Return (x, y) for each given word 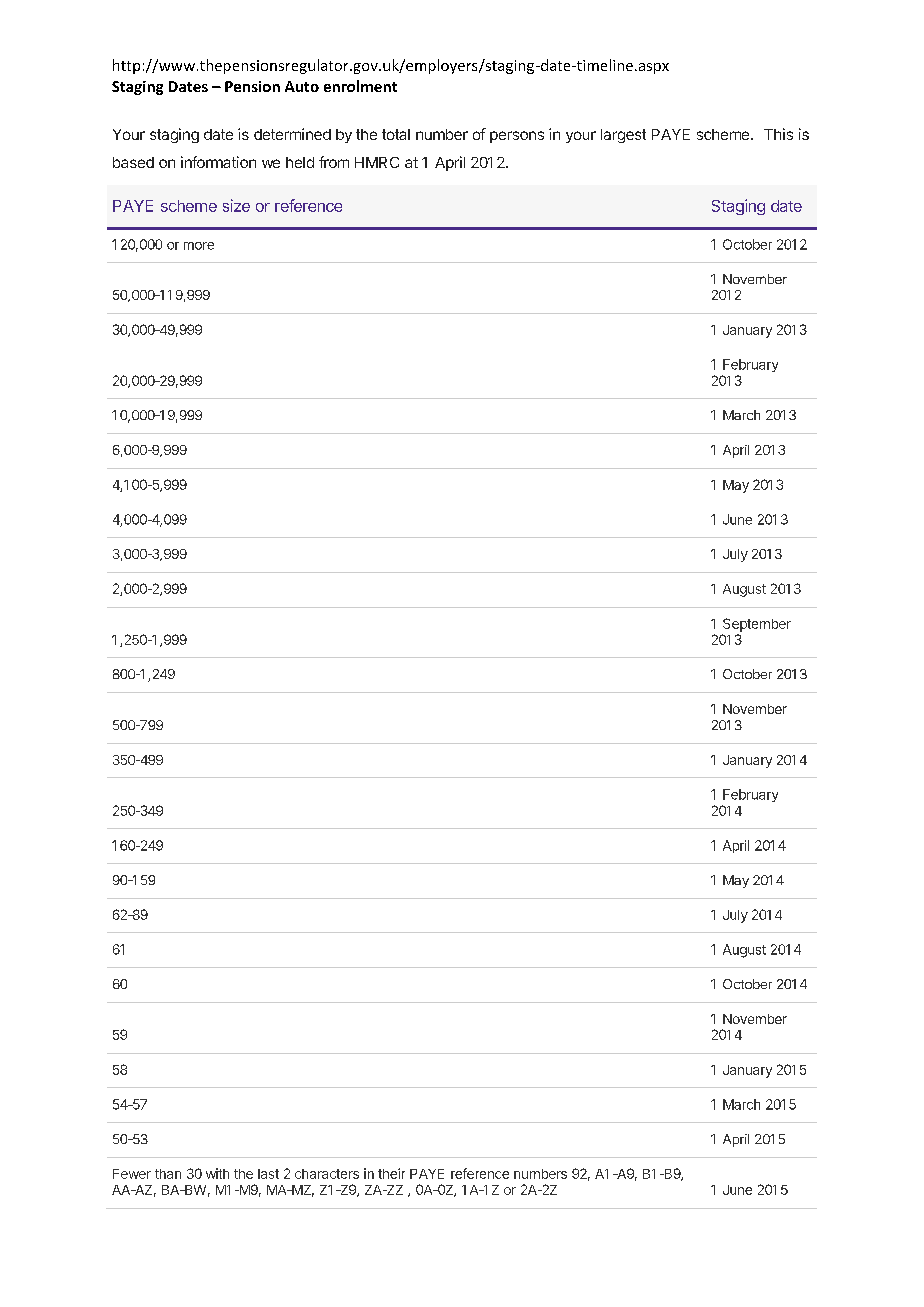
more (199, 246)
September (757, 625)
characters (327, 1174)
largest (623, 136)
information (218, 162)
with (217, 1173)
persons (517, 137)
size (236, 205)
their (391, 1173)
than (168, 1174)
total (396, 134)
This (778, 134)
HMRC (377, 162)
